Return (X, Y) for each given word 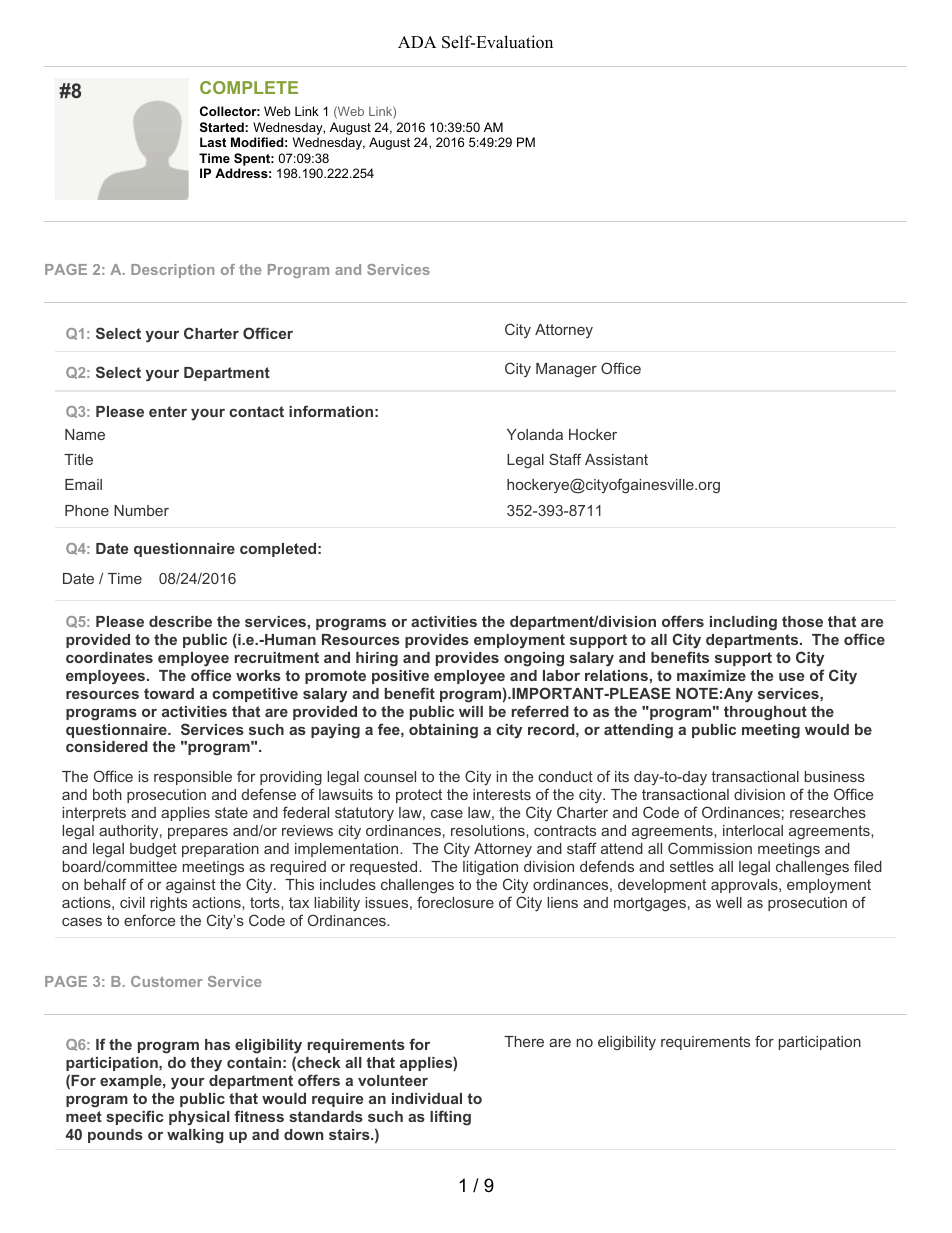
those (802, 621)
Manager (566, 370)
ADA (417, 42)
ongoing (534, 659)
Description (172, 271)
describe (180, 621)
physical (199, 1118)
